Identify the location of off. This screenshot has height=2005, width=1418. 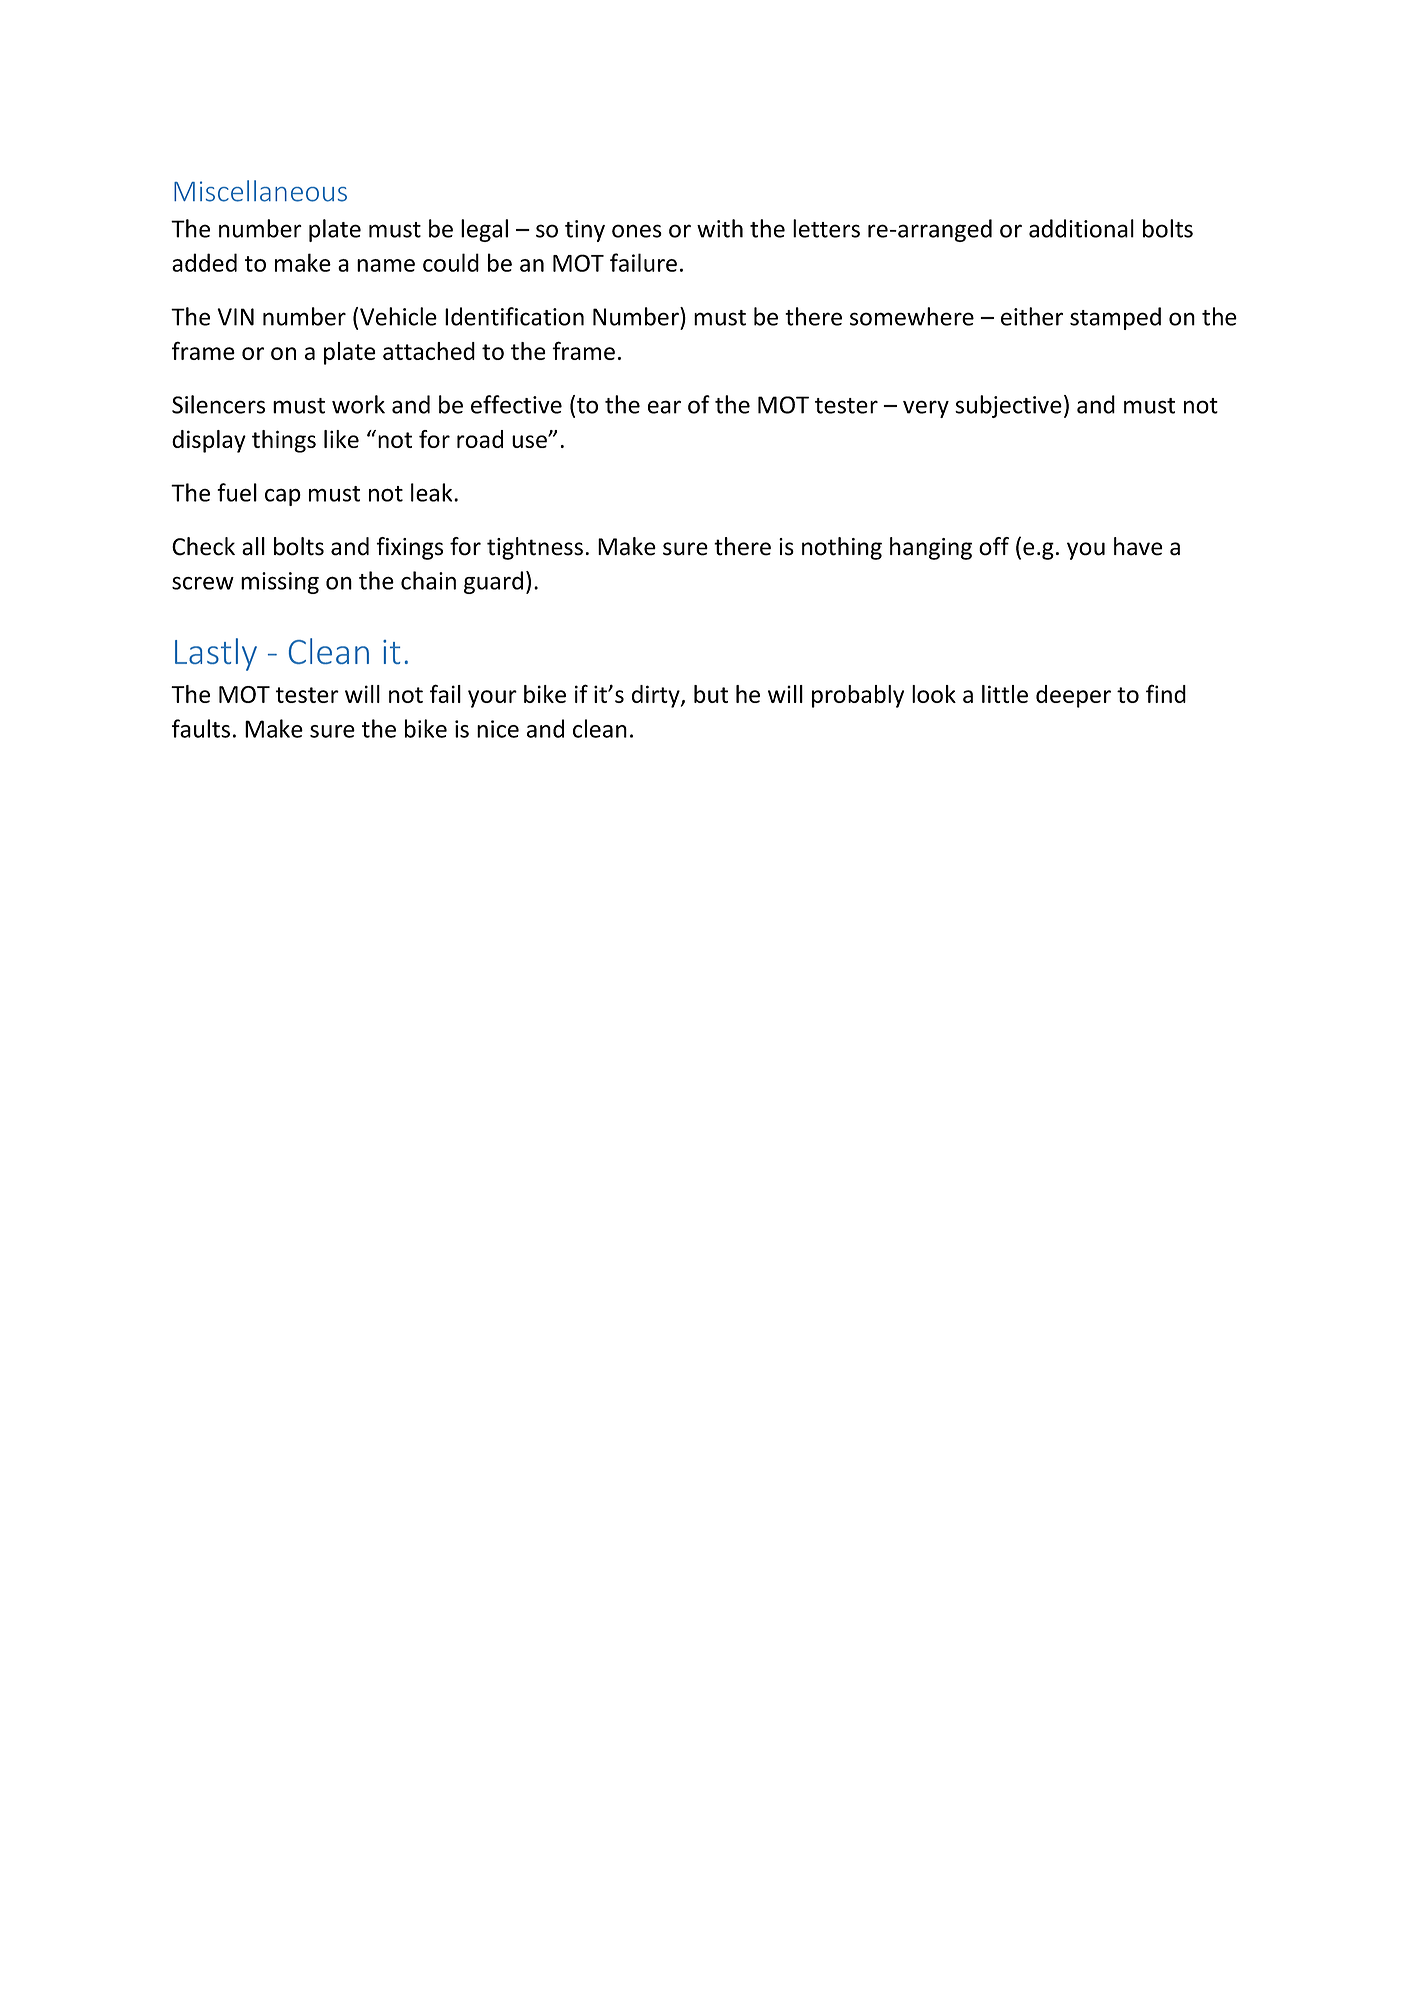
(994, 546).
